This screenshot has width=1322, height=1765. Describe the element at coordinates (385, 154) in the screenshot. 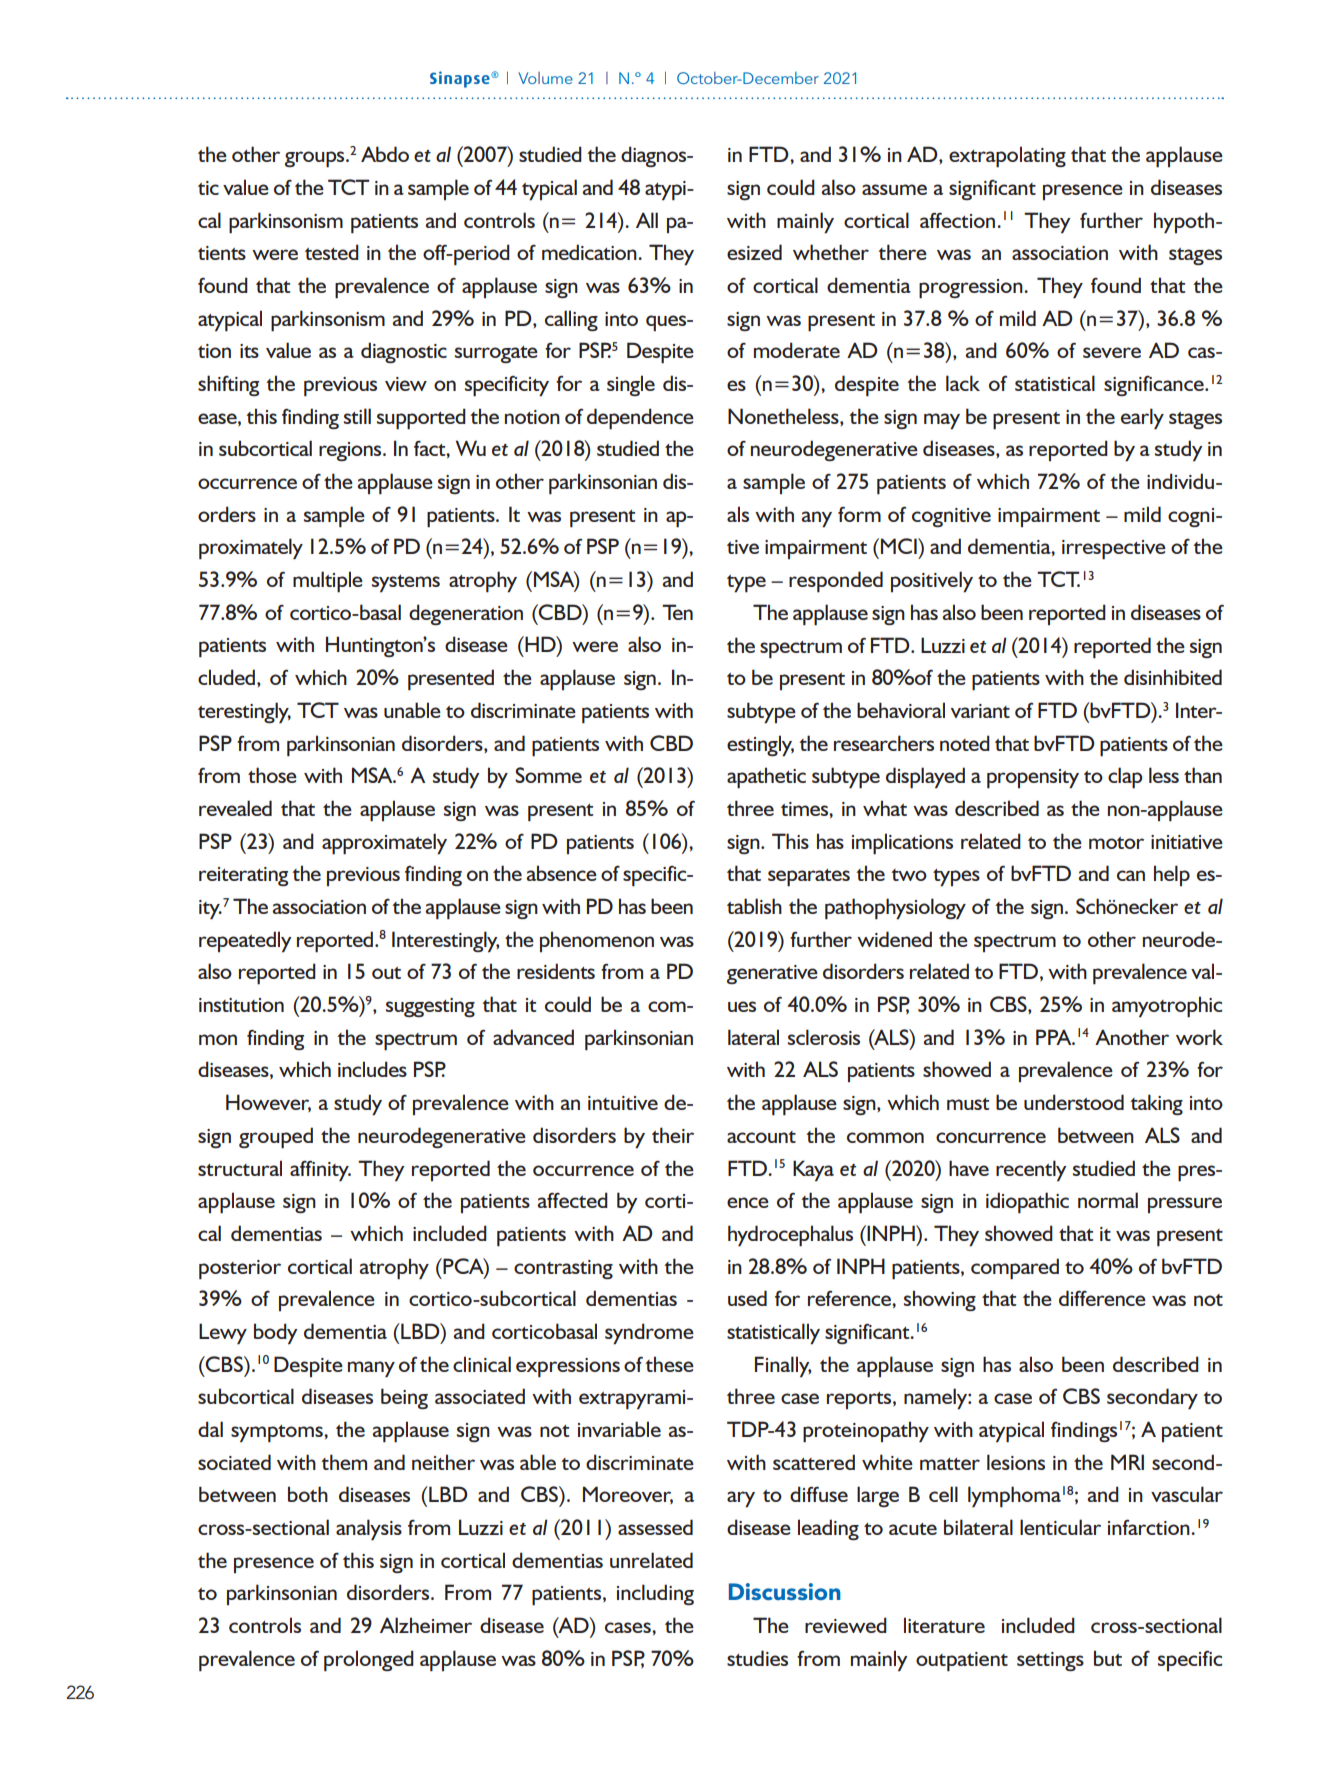

I see `Abdo` at that location.
